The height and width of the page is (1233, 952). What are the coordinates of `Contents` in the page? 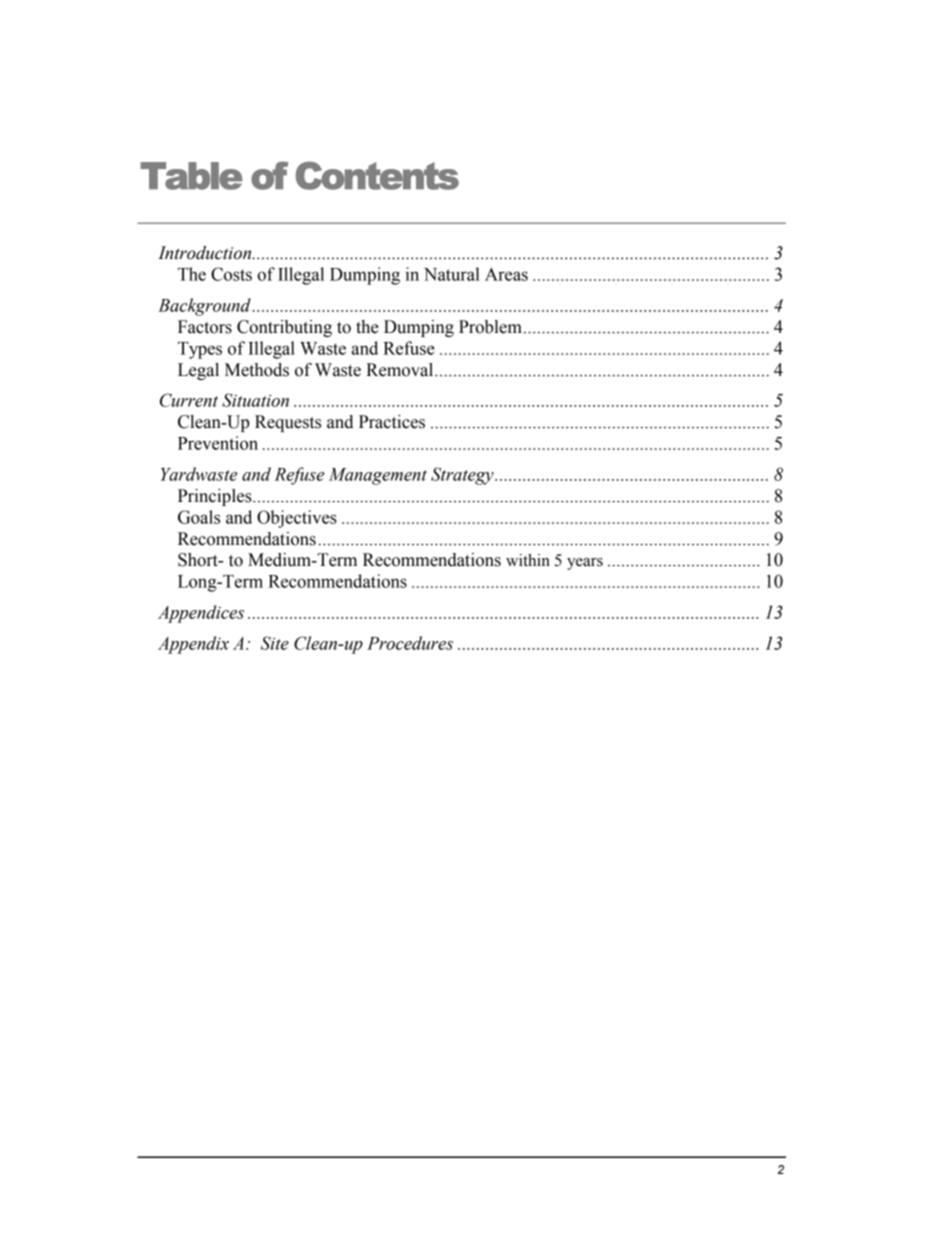 It's located at (377, 175).
